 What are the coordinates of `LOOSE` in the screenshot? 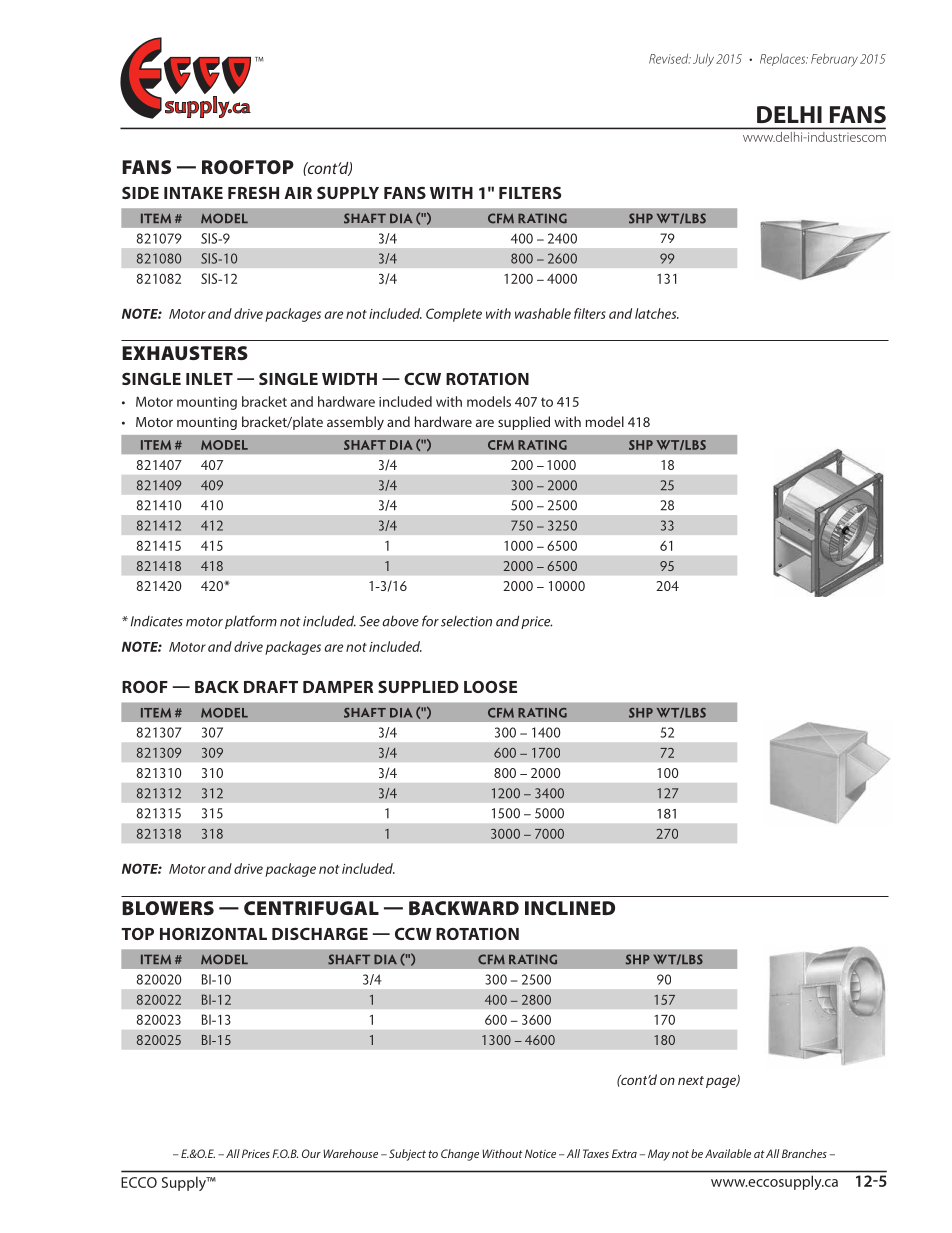 It's located at (490, 686).
